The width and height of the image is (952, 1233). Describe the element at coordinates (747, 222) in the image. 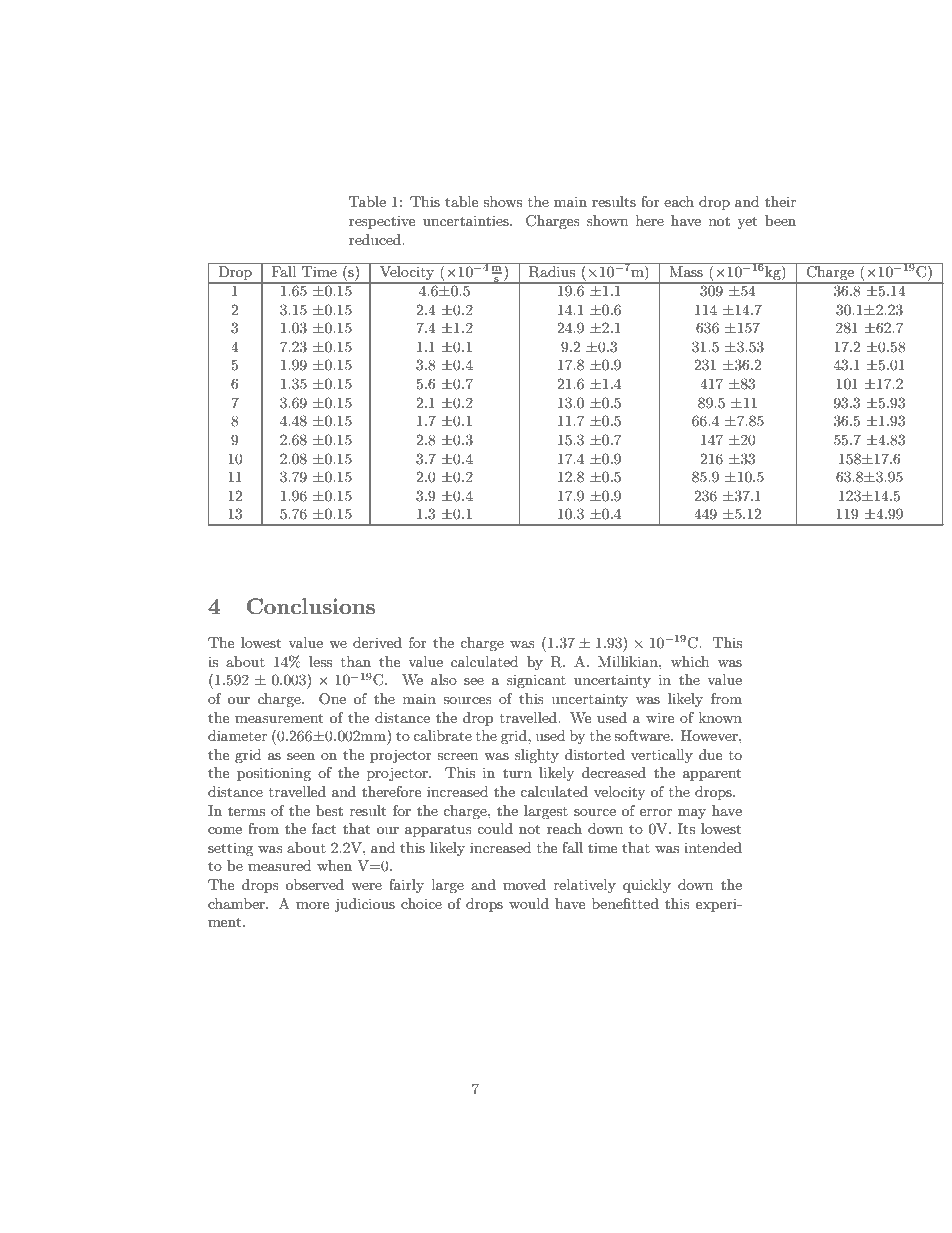

I see `yet` at that location.
